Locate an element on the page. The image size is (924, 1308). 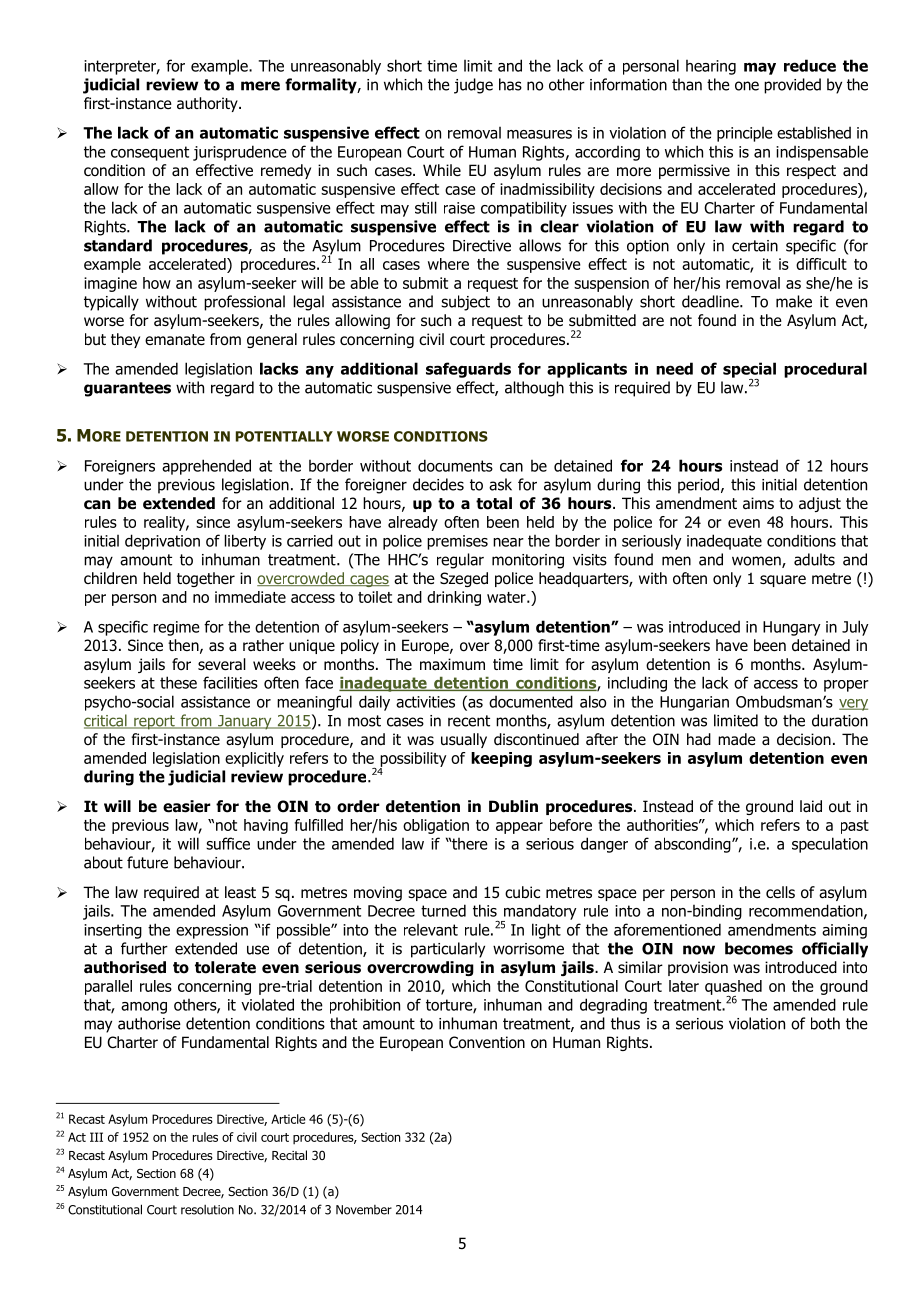
provided is located at coordinates (792, 86).
